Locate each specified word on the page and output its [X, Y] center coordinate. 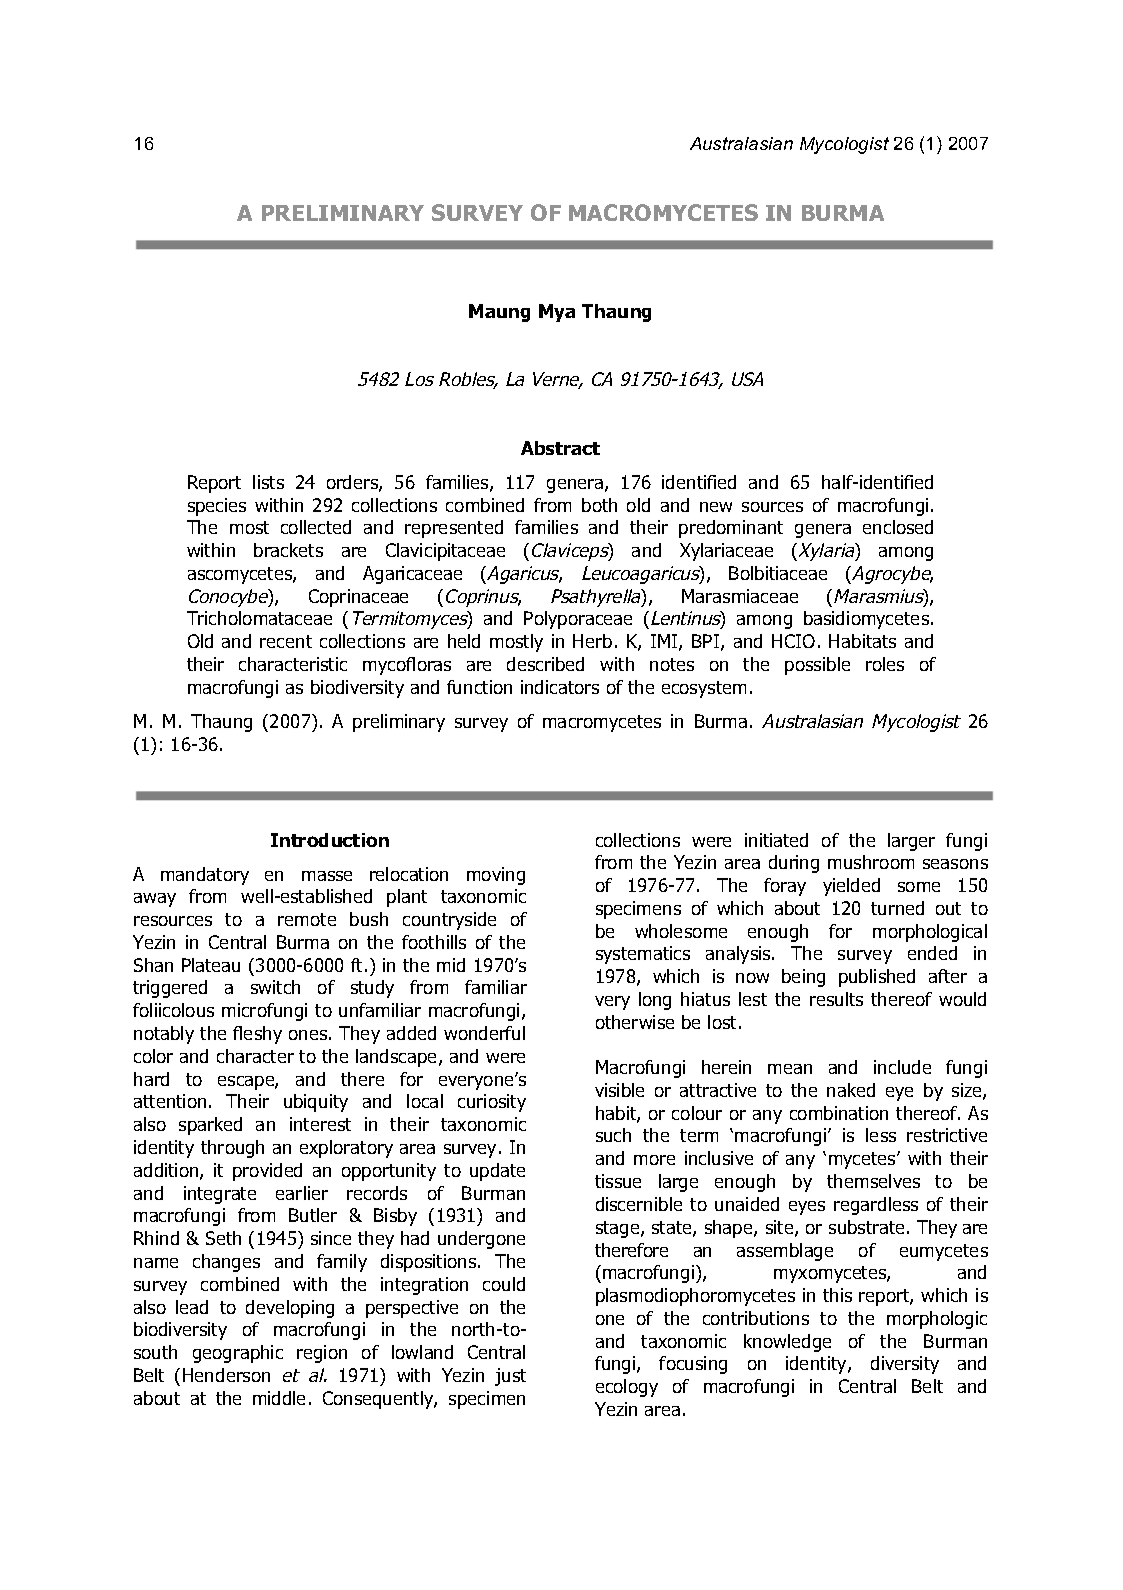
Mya [557, 313]
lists [268, 482]
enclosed [898, 527]
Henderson [226, 1375]
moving [496, 876]
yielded [851, 887]
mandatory [205, 876]
